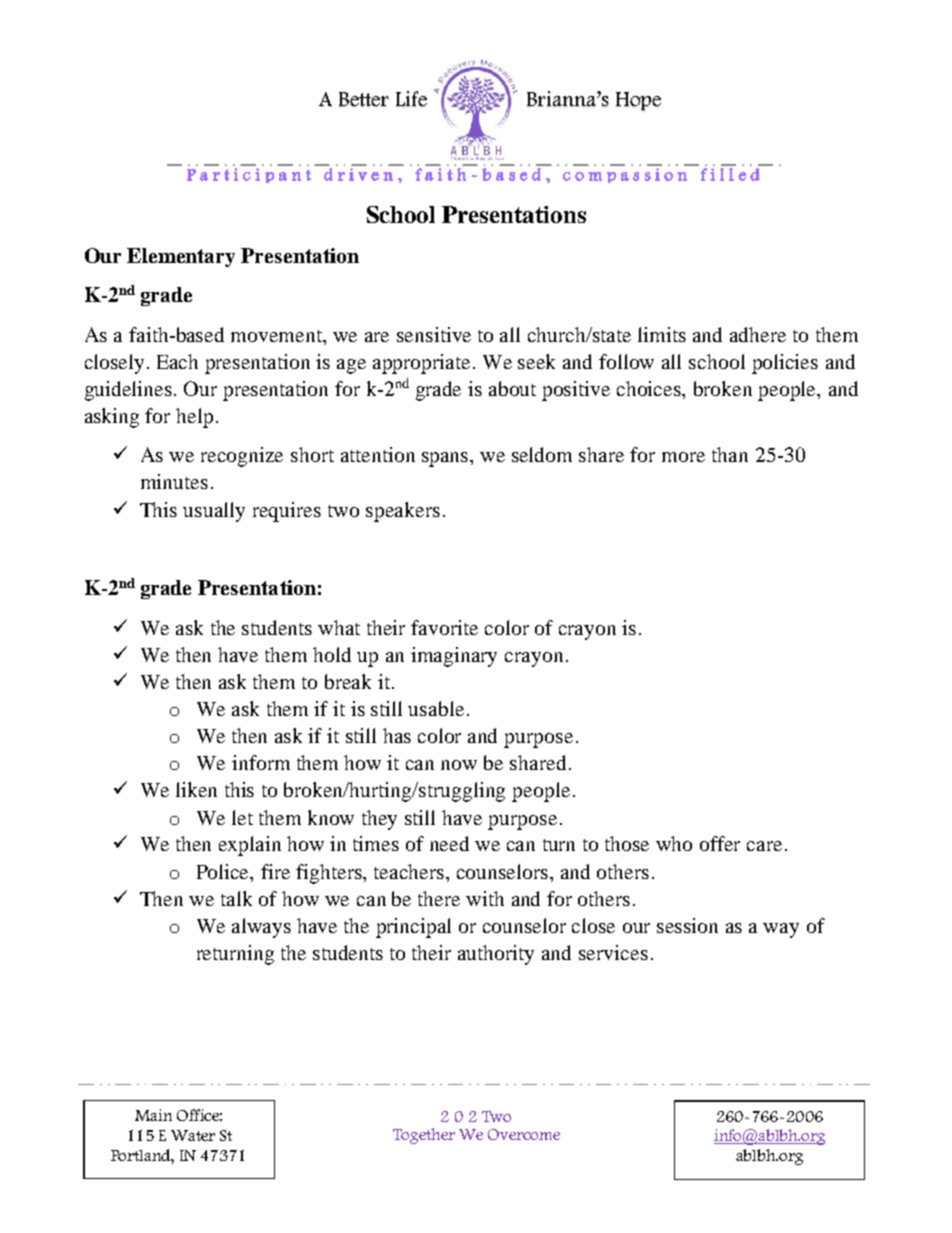  Describe the element at coordinates (411, 99) in the document. I see `Life` at that location.
